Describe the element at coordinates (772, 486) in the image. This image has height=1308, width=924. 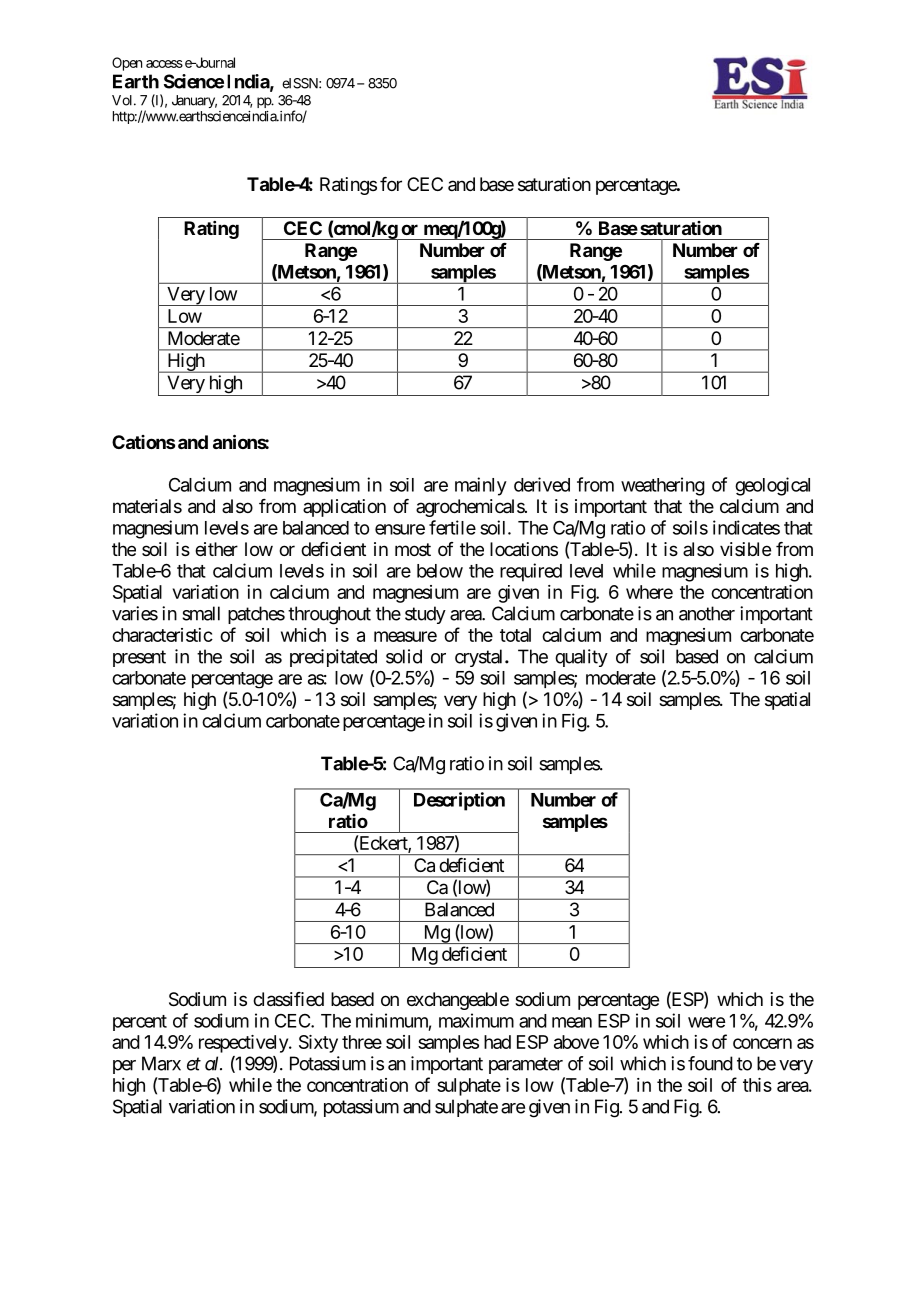
I see `geological` at that location.
